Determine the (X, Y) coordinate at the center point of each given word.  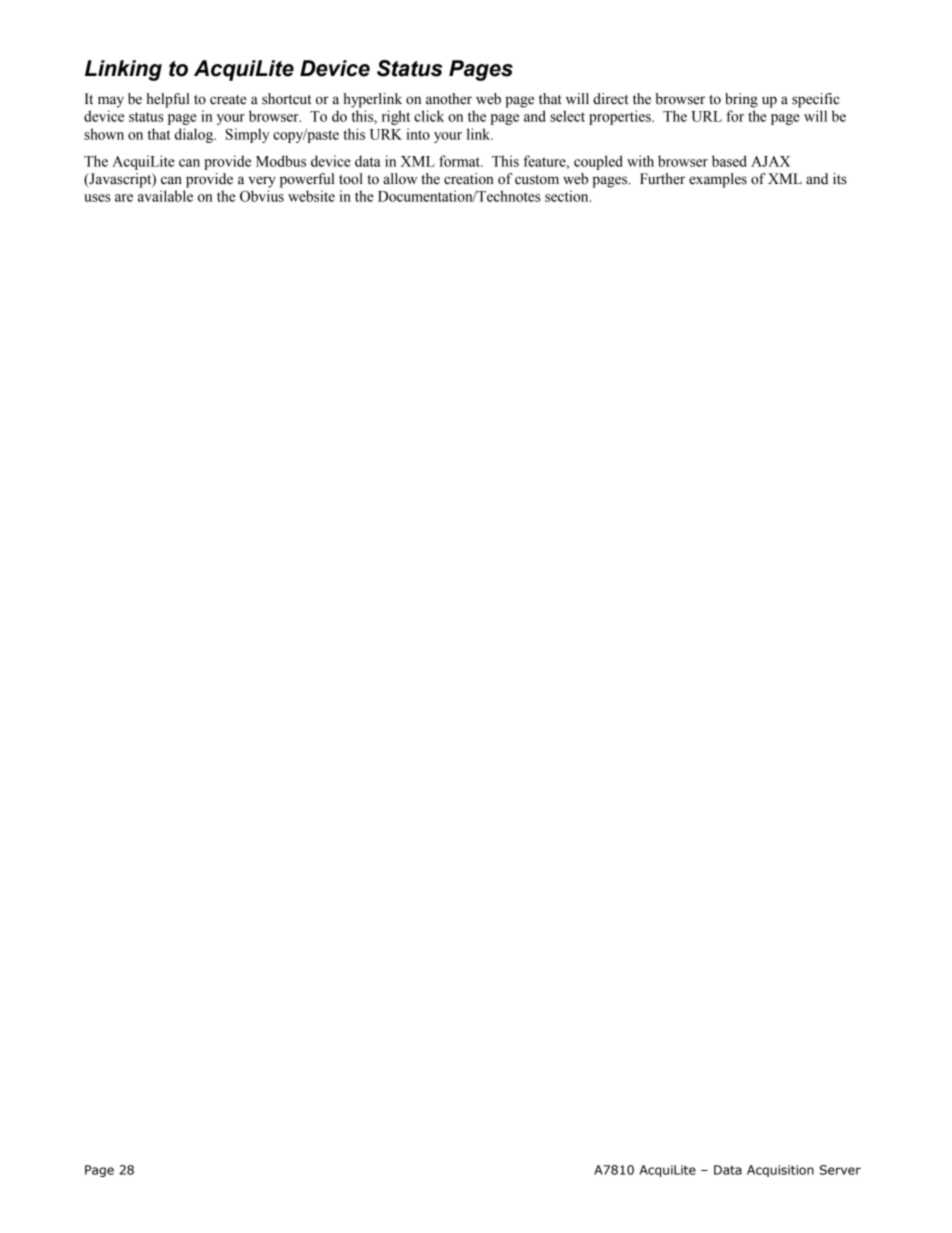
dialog (195, 135)
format (460, 161)
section (568, 196)
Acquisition (780, 1171)
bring (741, 100)
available (165, 196)
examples (718, 180)
